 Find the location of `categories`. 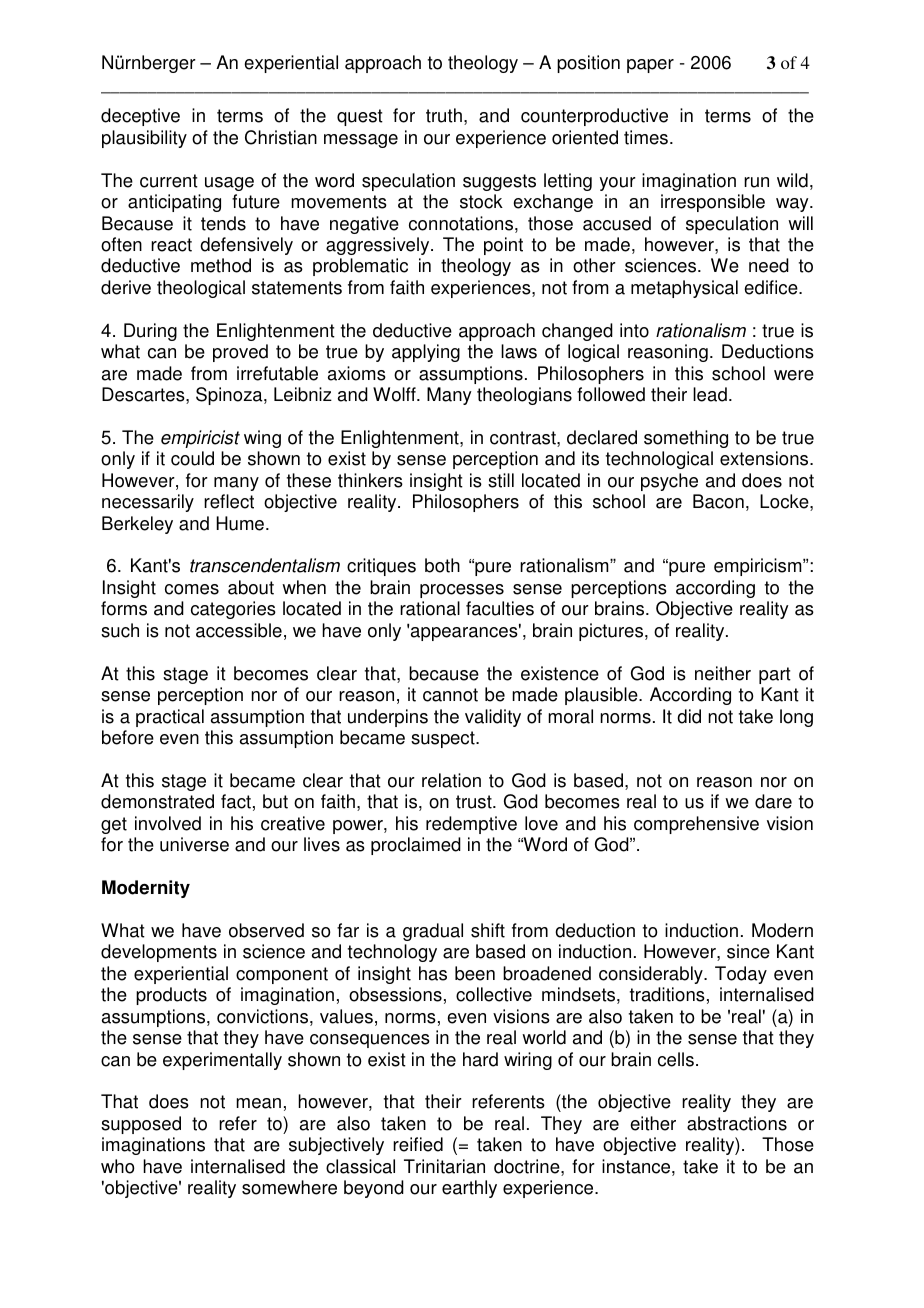

categories is located at coordinates (233, 610).
